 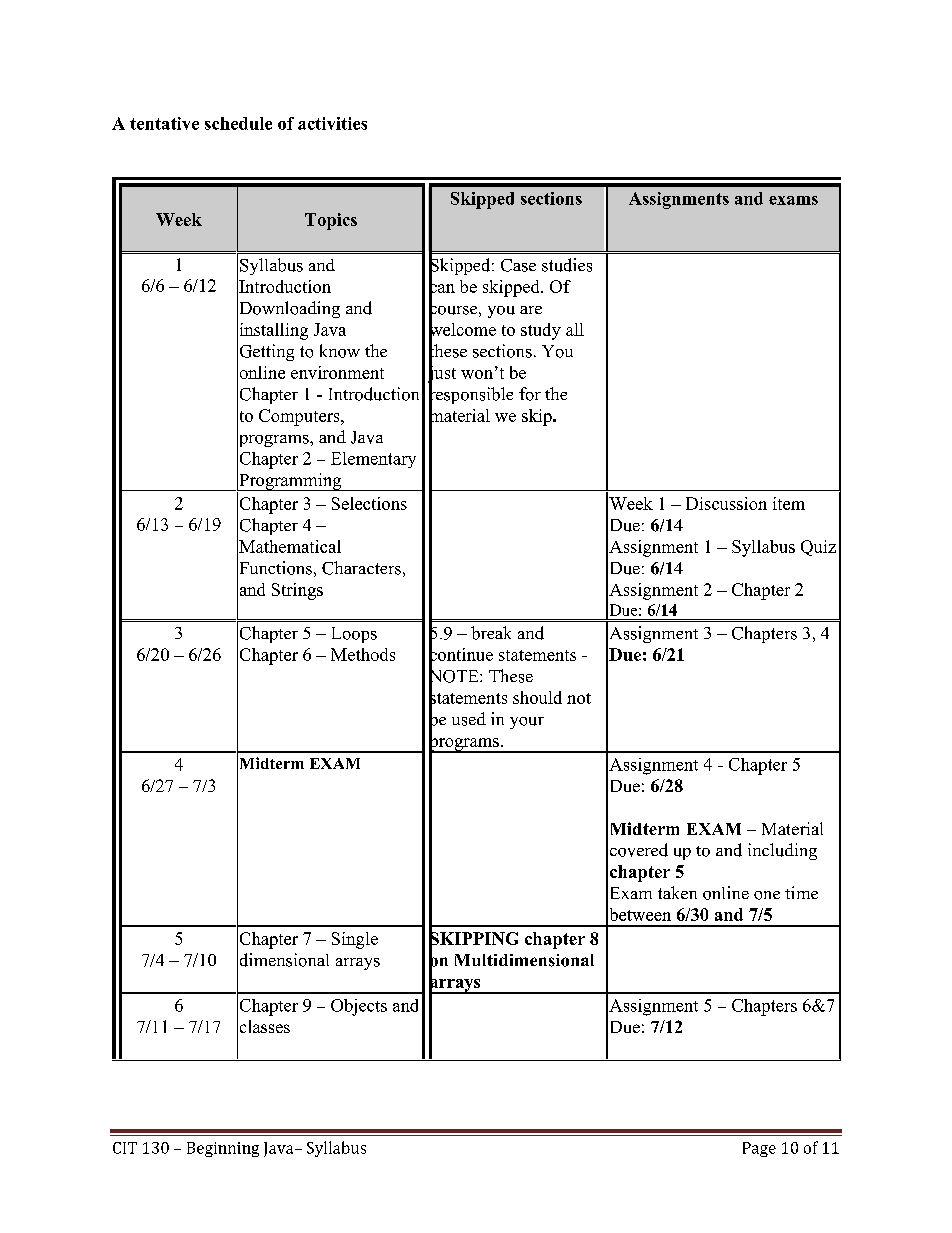 What do you see at coordinates (491, 633) in the image?
I see `break` at bounding box center [491, 633].
